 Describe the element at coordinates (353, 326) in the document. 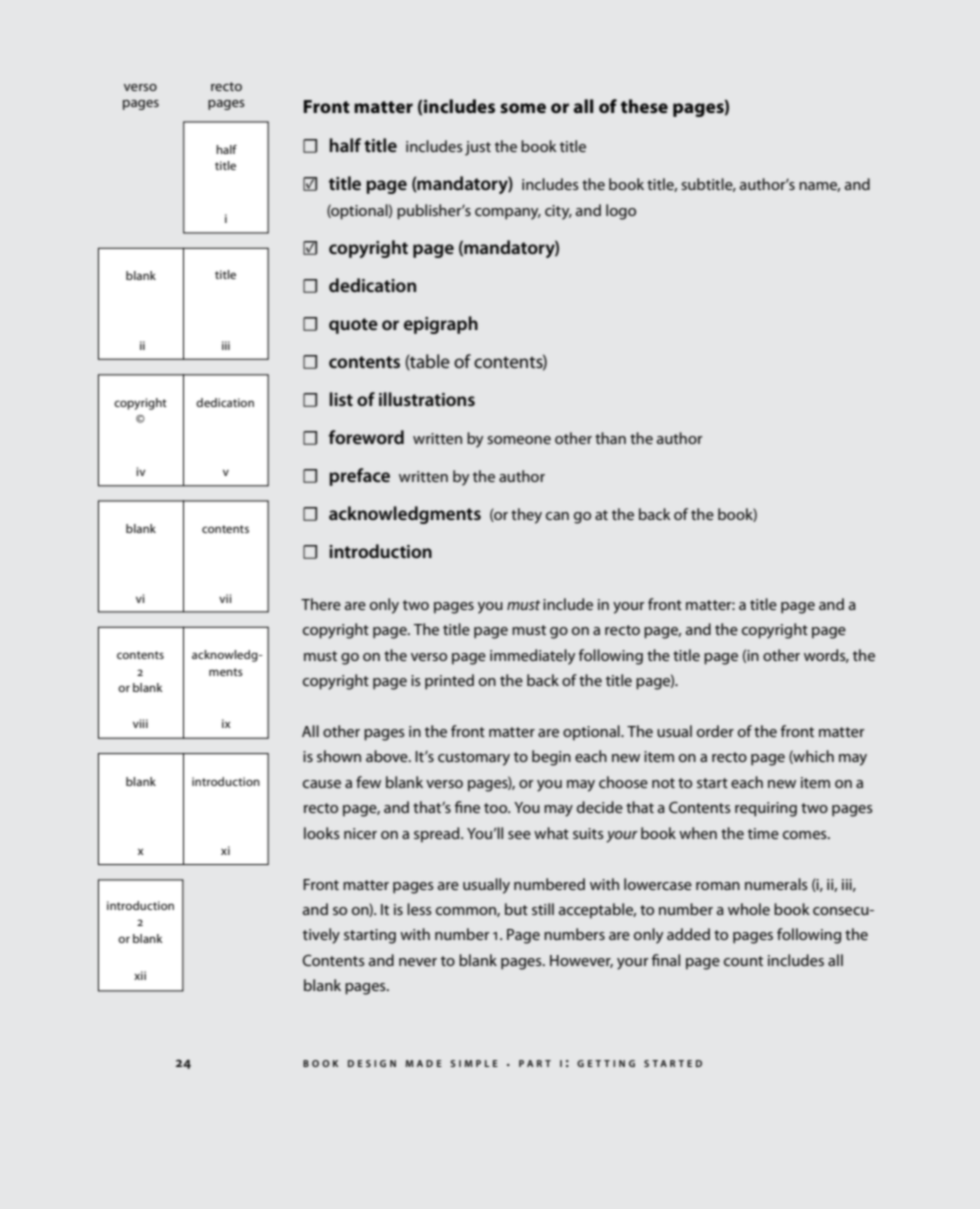

I see `quote` at that location.
